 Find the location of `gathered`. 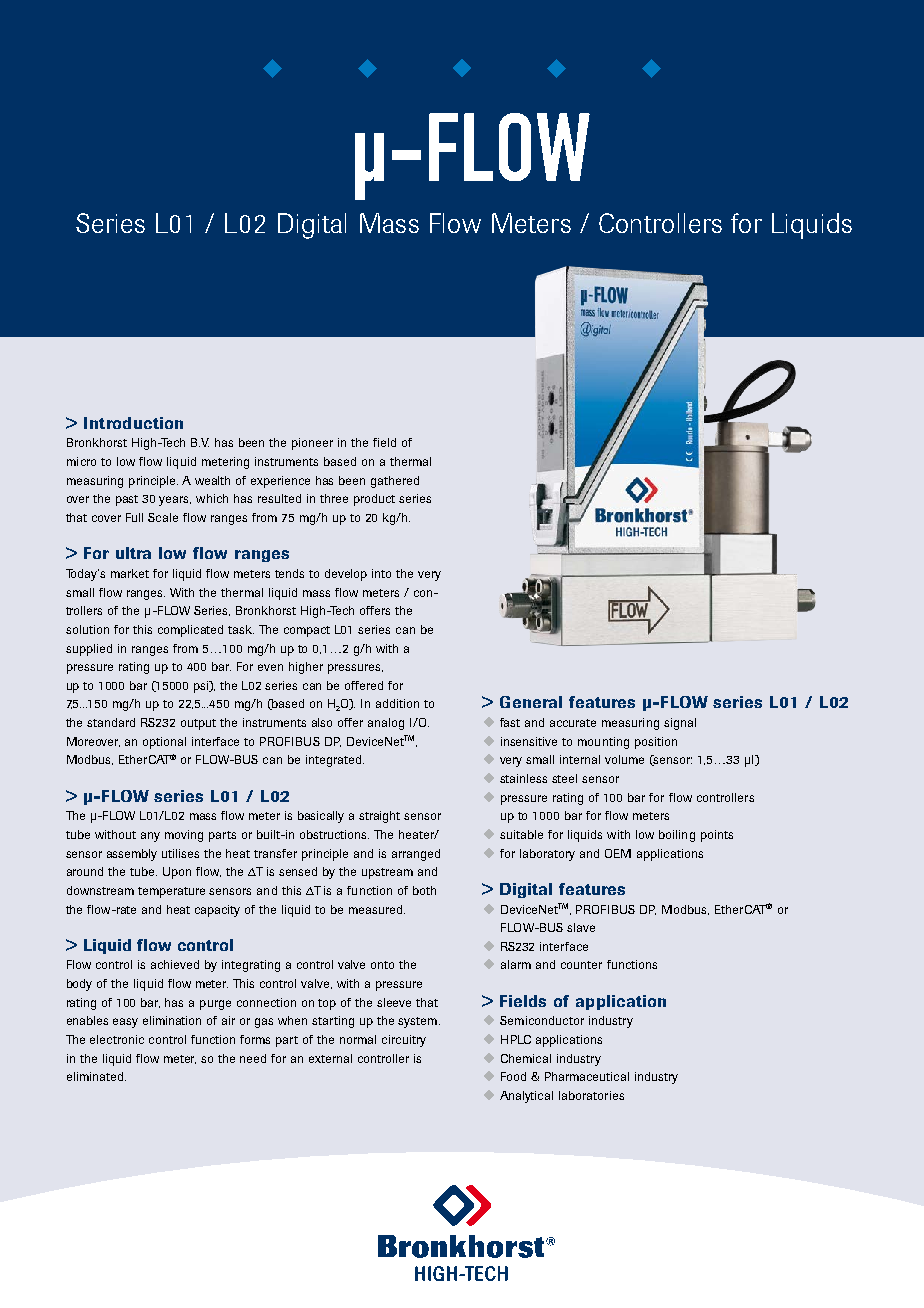

gathered is located at coordinates (395, 482).
